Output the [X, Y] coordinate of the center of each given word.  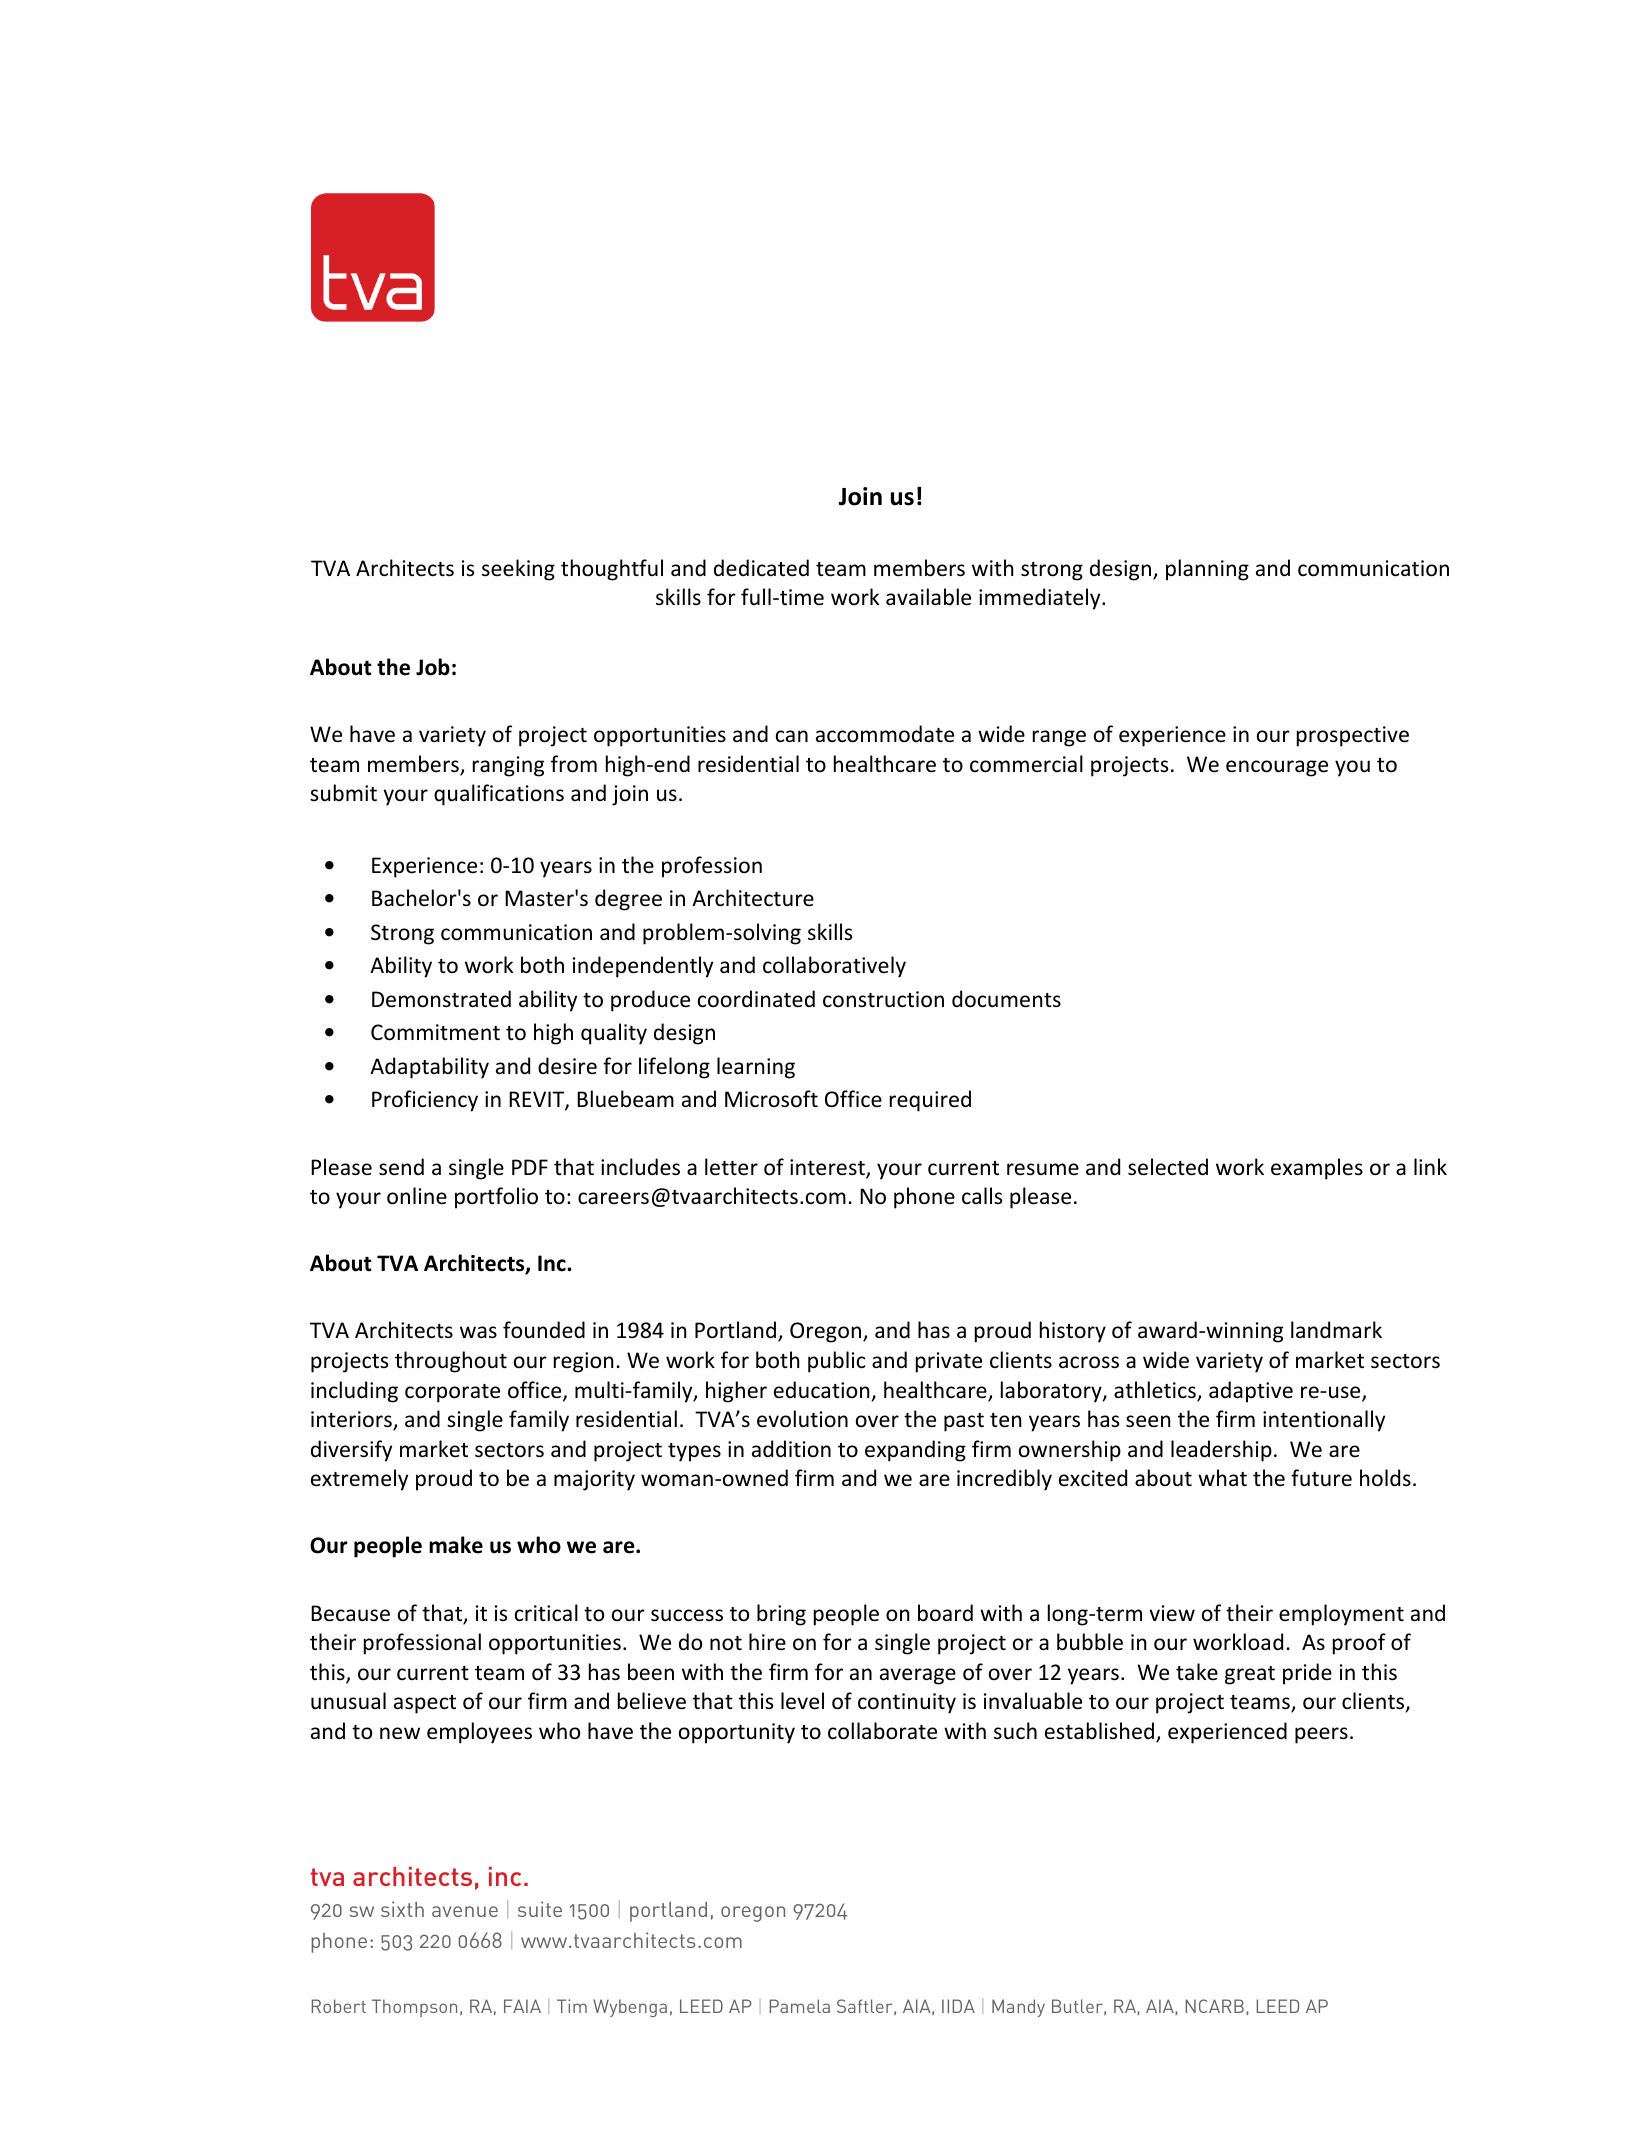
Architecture [753, 898]
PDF [530, 1167]
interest [828, 1168]
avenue [465, 1911]
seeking [518, 570]
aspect [425, 1704]
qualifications [499, 795]
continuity [907, 1703]
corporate [452, 1393]
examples [1317, 1169]
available [928, 597]
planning [1207, 570]
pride [1307, 1674]
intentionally [1324, 1421]
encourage [1277, 768]
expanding [915, 1451]
